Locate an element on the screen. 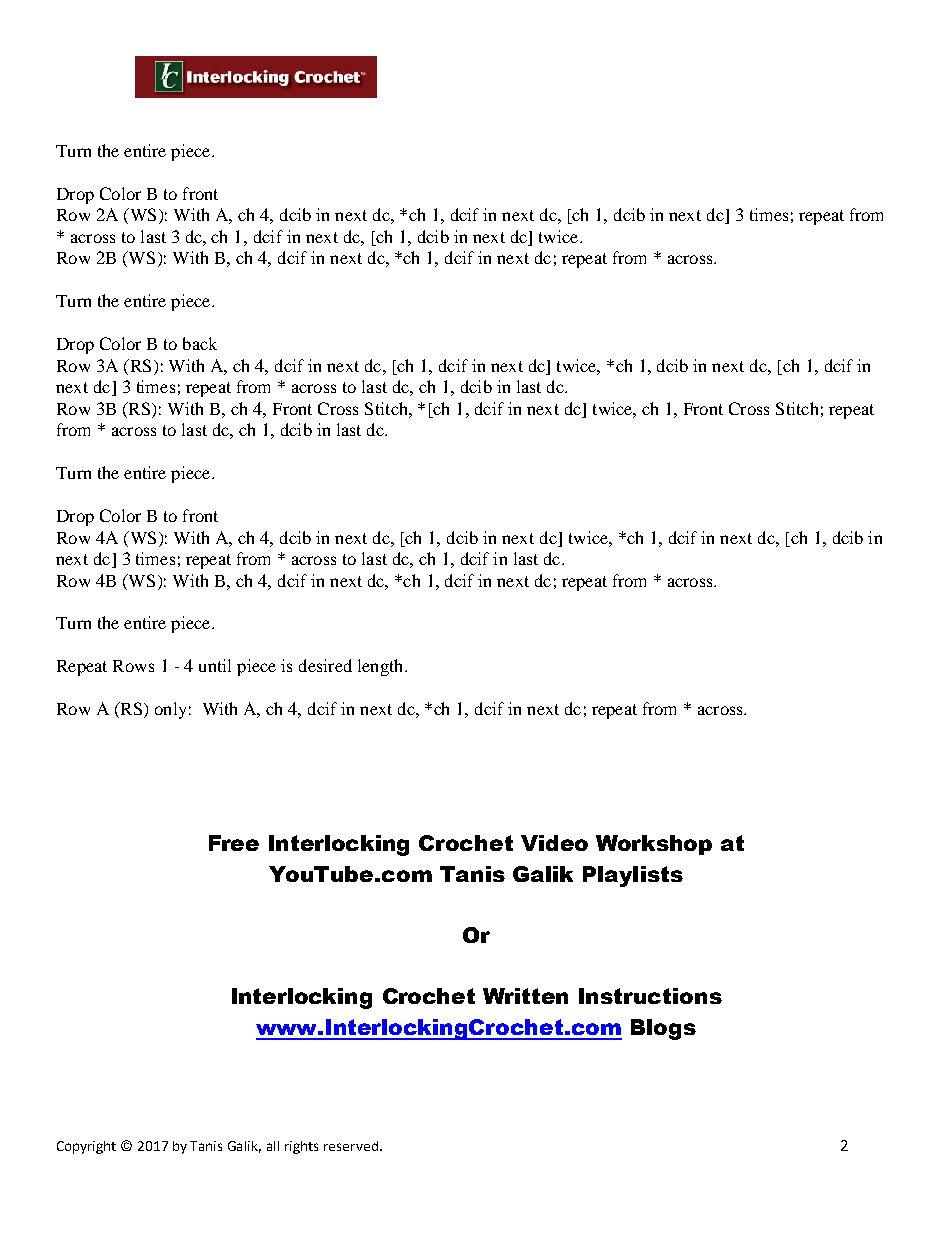 This screenshot has height=1233, width=952. Copyright is located at coordinates (86, 1147).
